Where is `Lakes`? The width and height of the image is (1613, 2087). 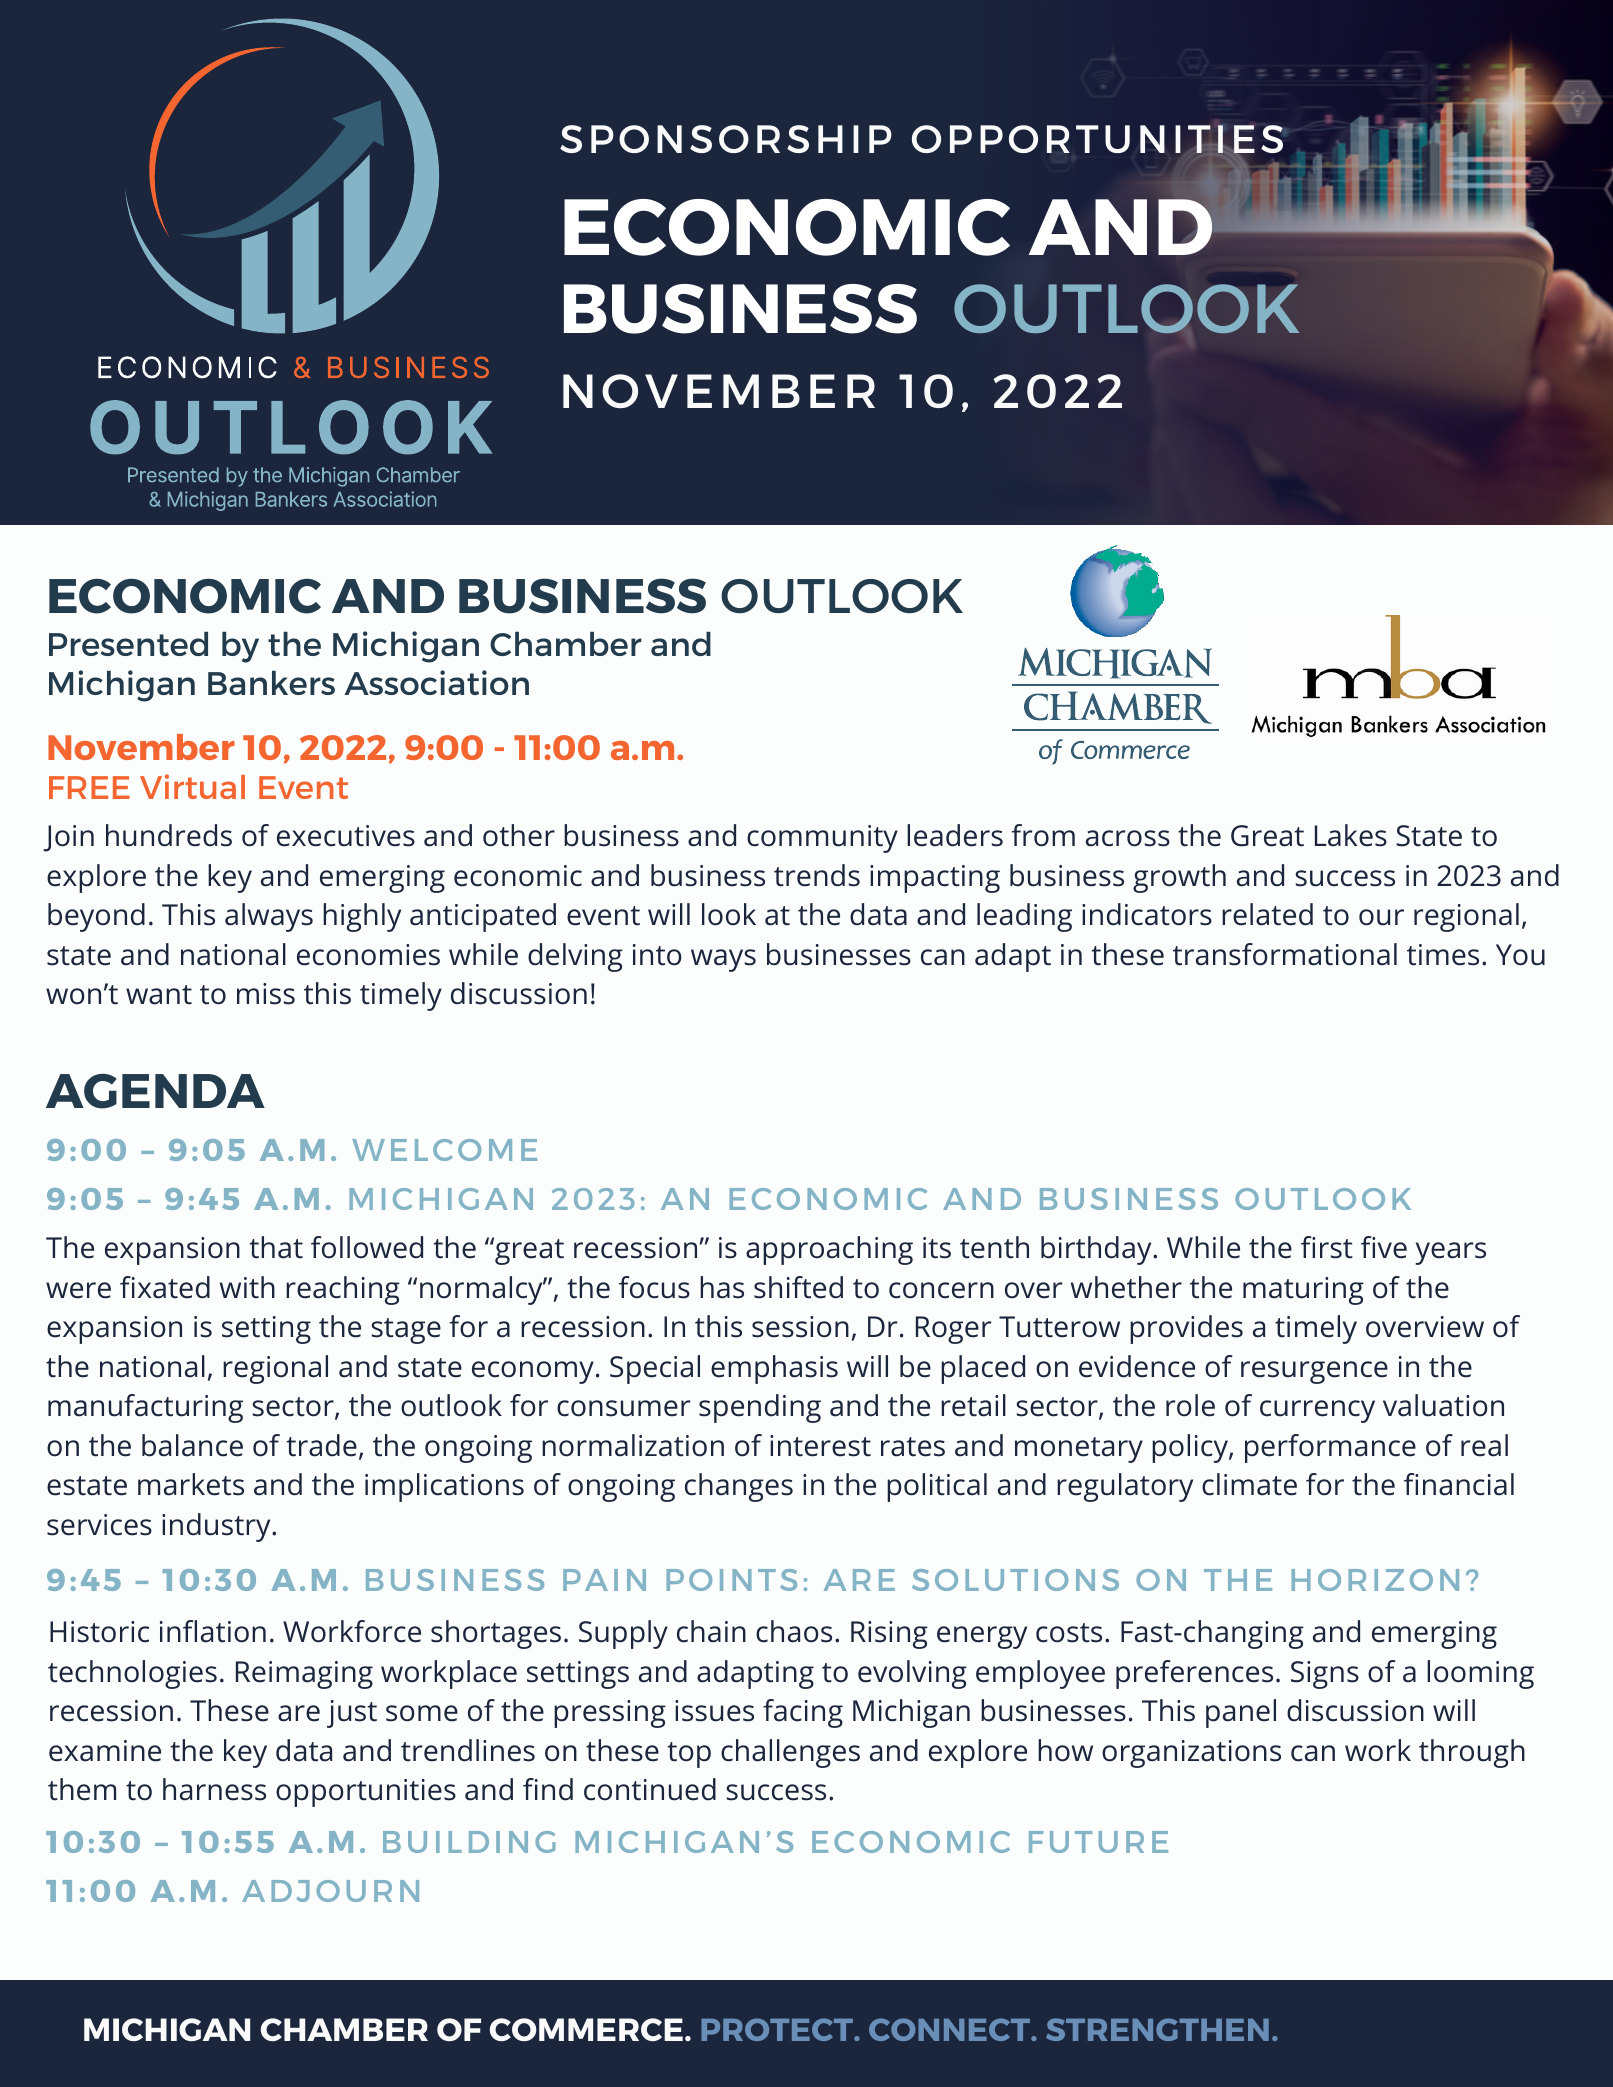 Lakes is located at coordinates (1351, 835).
